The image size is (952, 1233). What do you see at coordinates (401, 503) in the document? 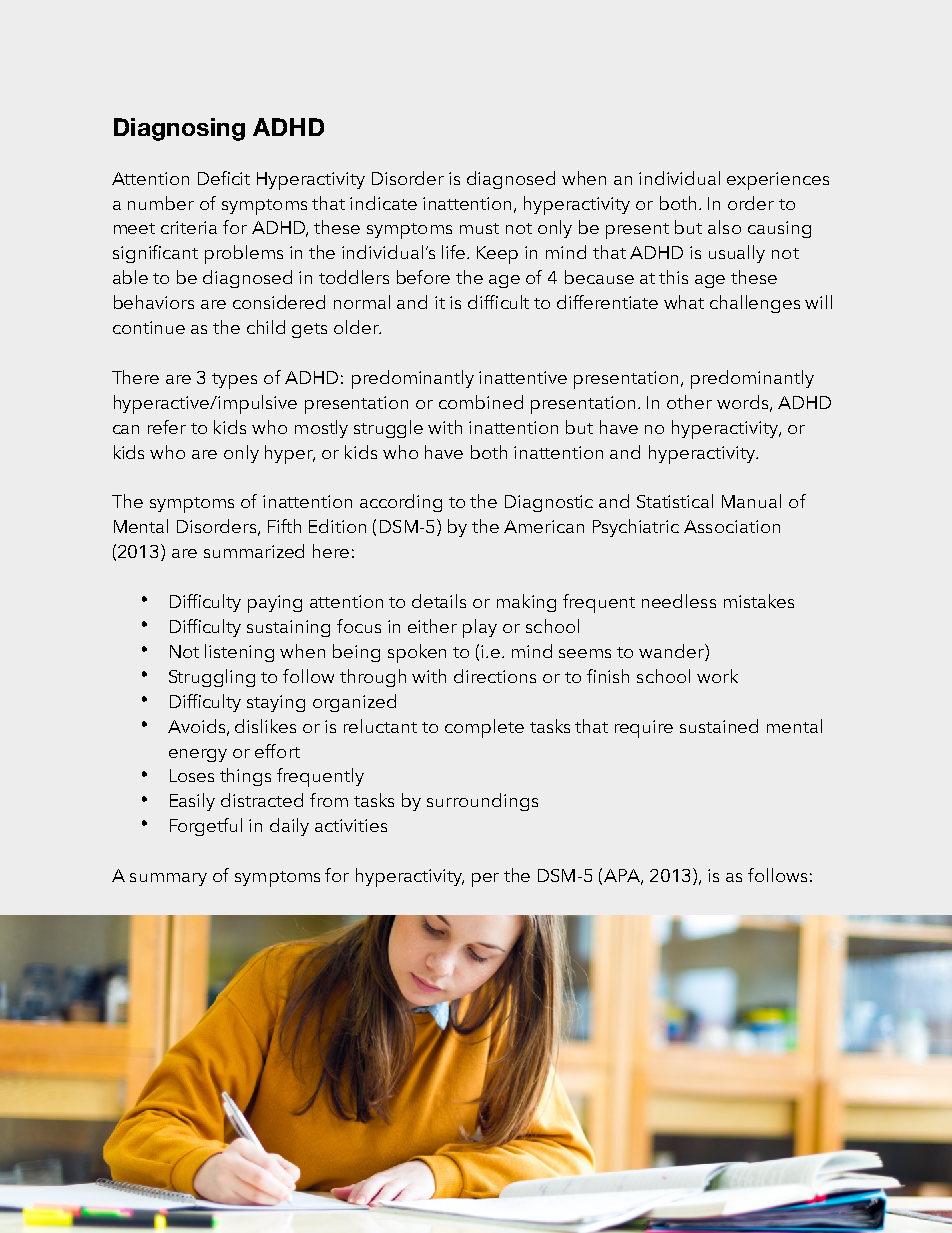
I see `according` at bounding box center [401, 503].
